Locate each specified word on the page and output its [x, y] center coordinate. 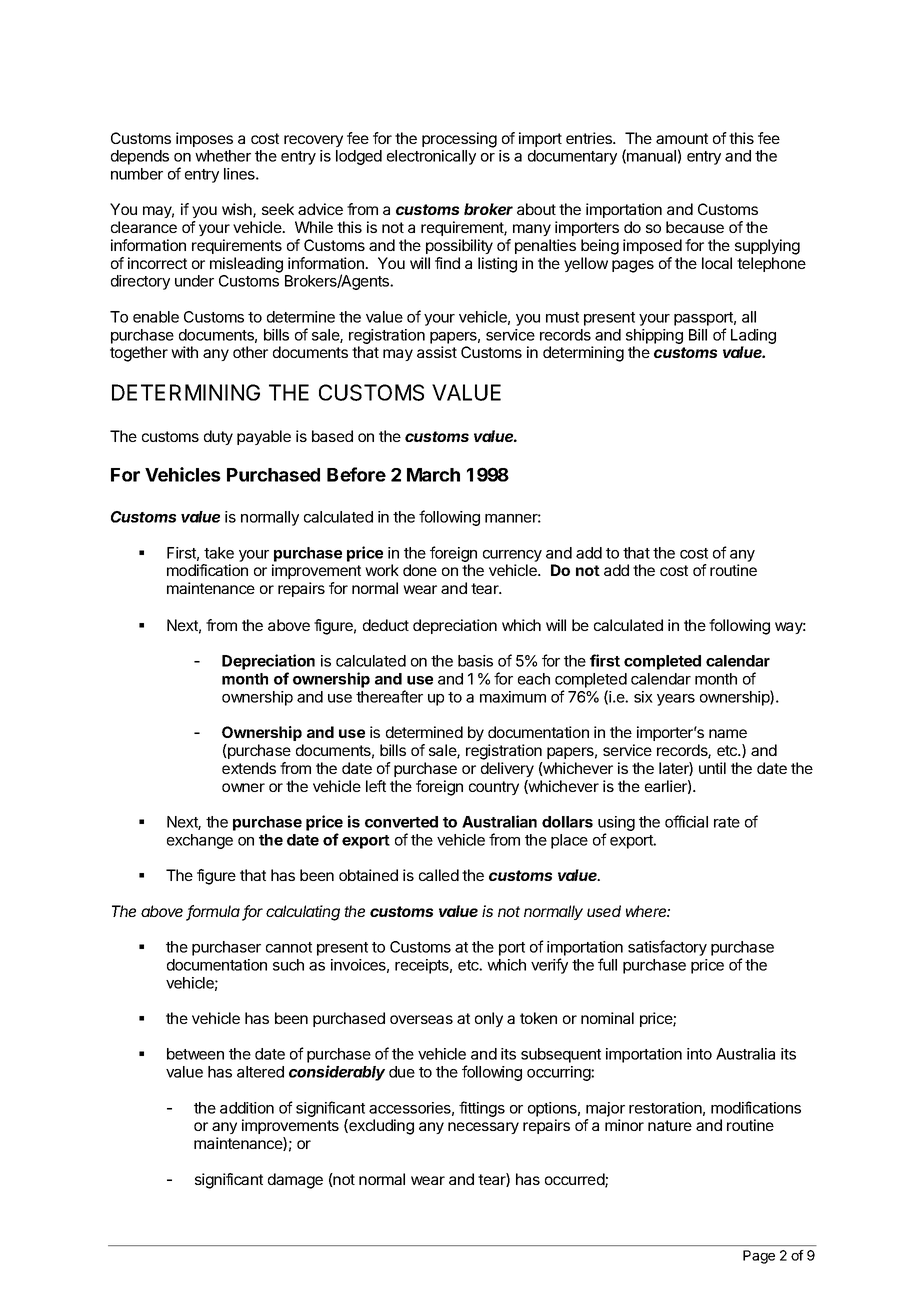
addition [247, 1108]
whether [223, 156]
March [433, 475]
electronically [431, 157]
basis [475, 661]
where [648, 911]
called [439, 875]
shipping [654, 336]
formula [213, 912]
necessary [483, 1128]
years [676, 700]
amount [682, 138]
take [219, 553]
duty [218, 437]
